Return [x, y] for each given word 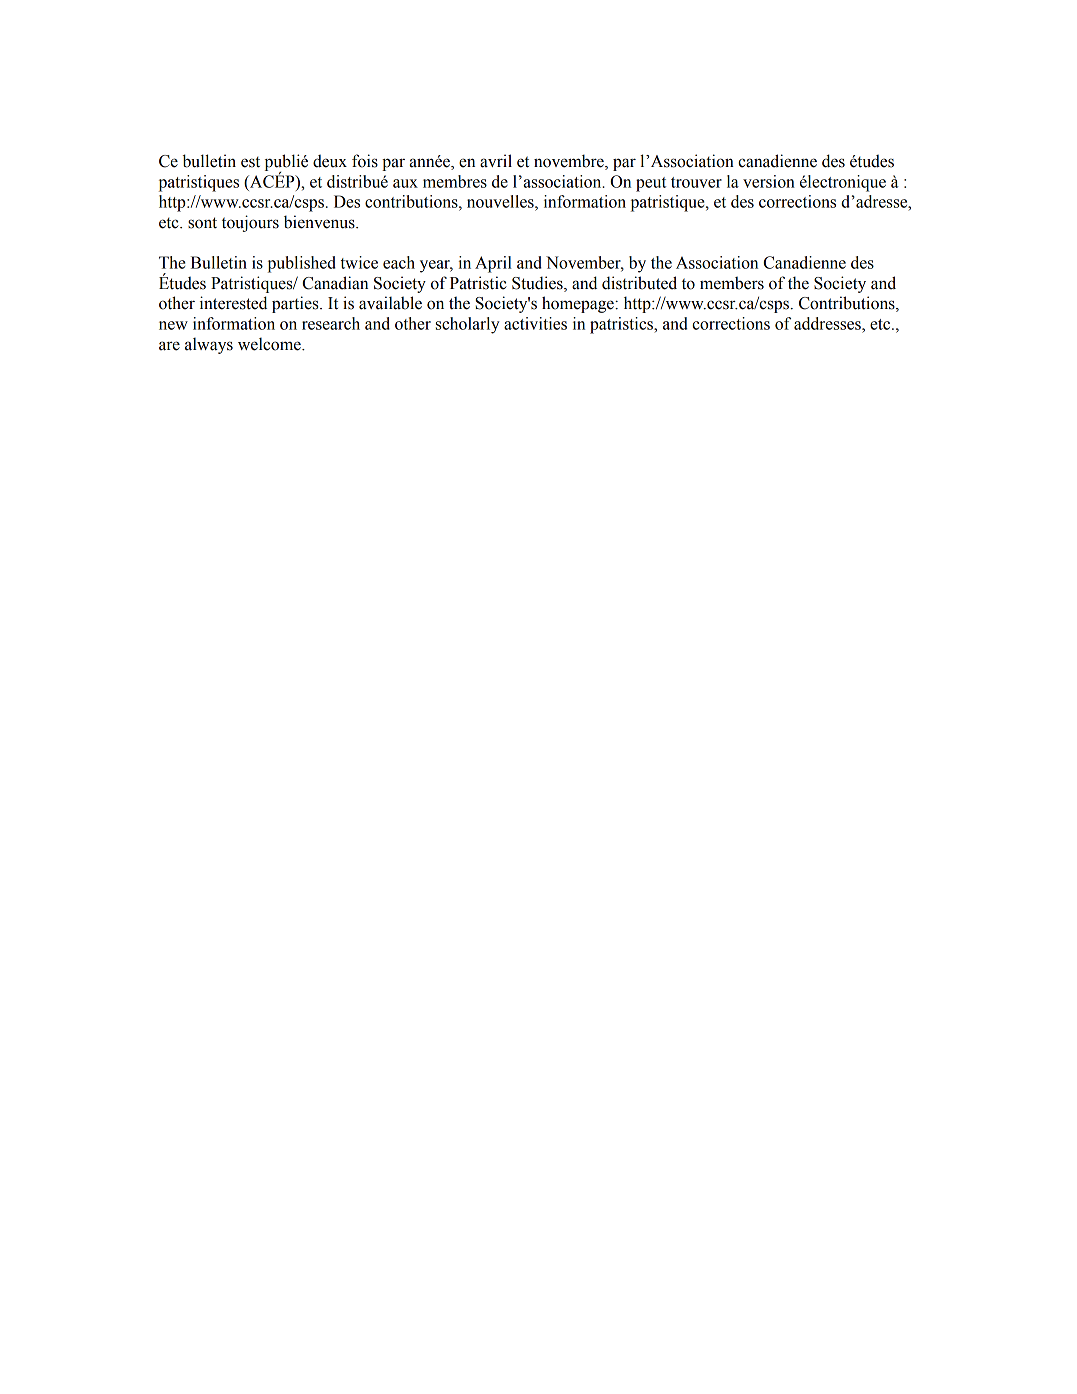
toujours [250, 223]
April [493, 264]
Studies [538, 284]
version [769, 181]
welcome [270, 344]
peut [651, 184]
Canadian [335, 283]
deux [330, 161]
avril [496, 161]
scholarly [468, 325]
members [732, 283]
